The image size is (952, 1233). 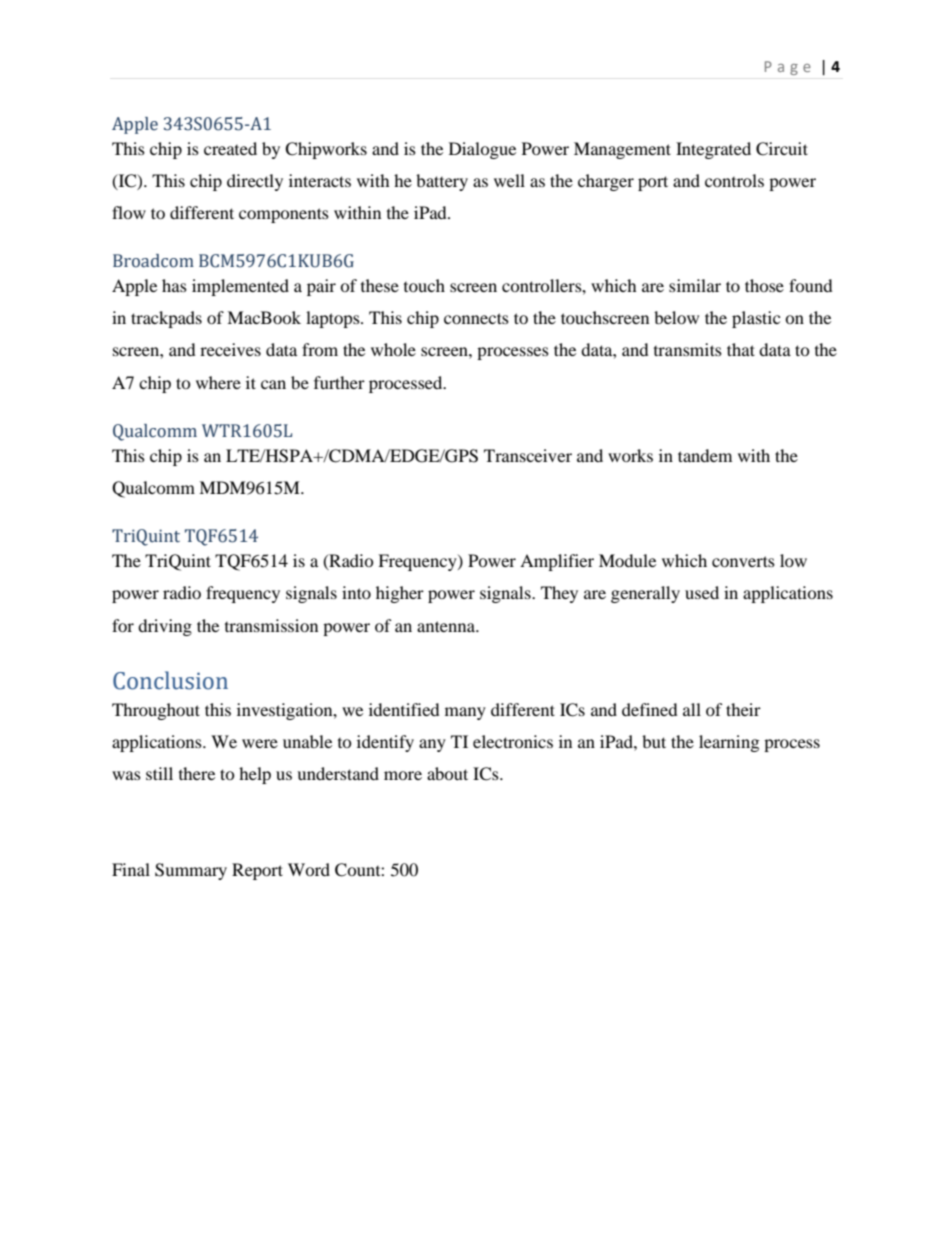 What do you see at coordinates (447, 626) in the image?
I see `antenna` at bounding box center [447, 626].
